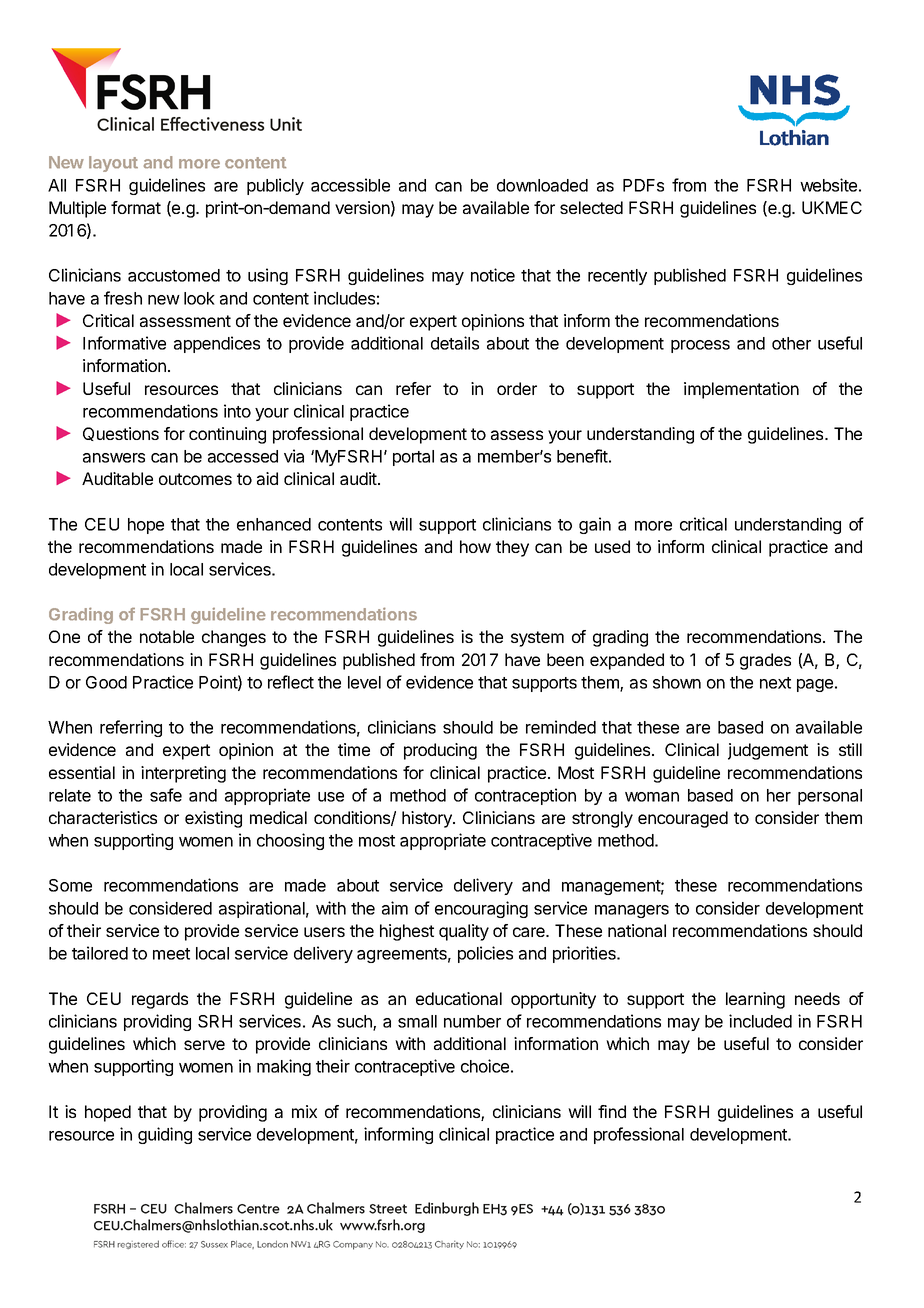 This image has width=924, height=1308. What do you see at coordinates (121, 434) in the image?
I see `Questions` at bounding box center [121, 434].
